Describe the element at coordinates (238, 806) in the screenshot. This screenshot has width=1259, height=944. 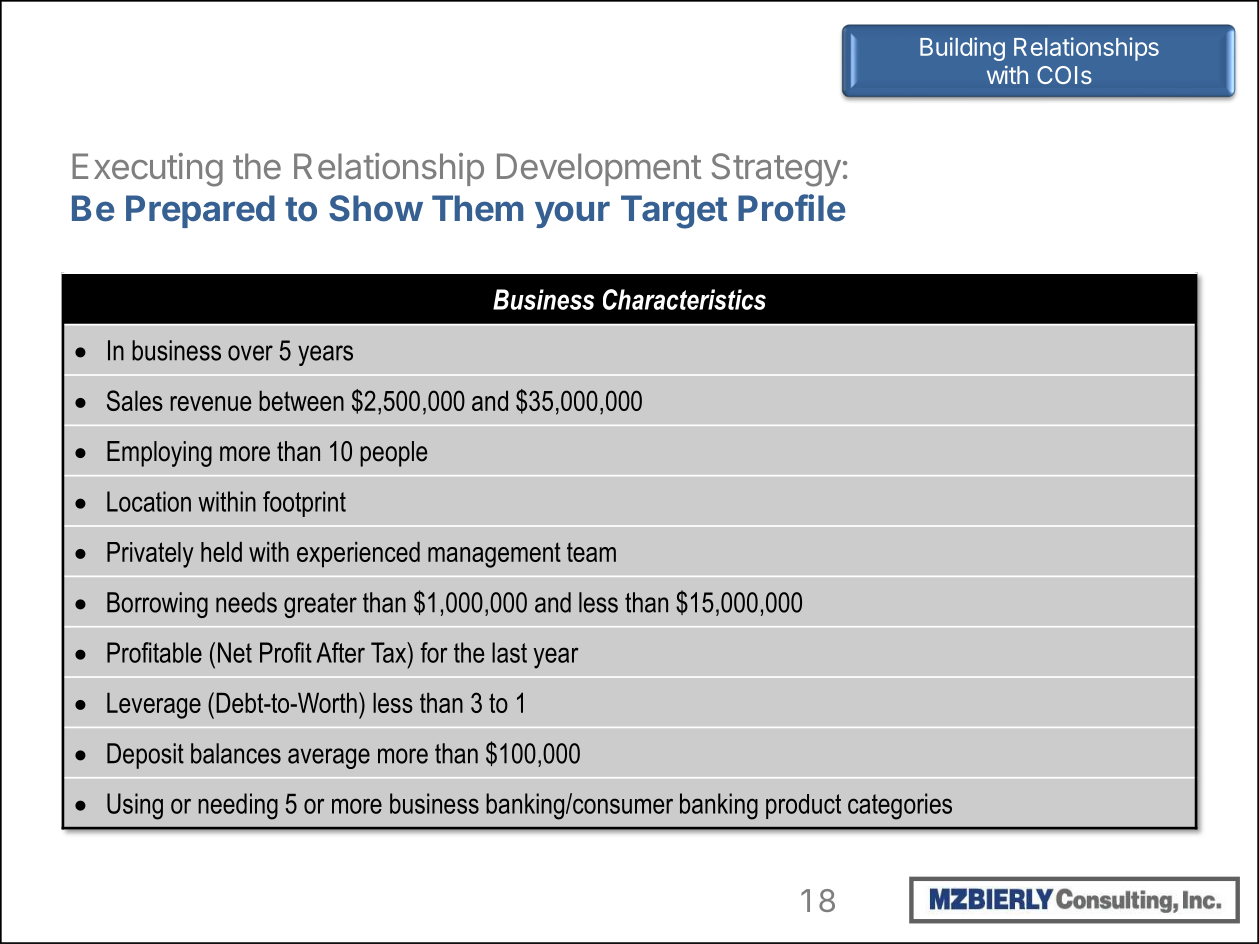
I see `needing` at that location.
